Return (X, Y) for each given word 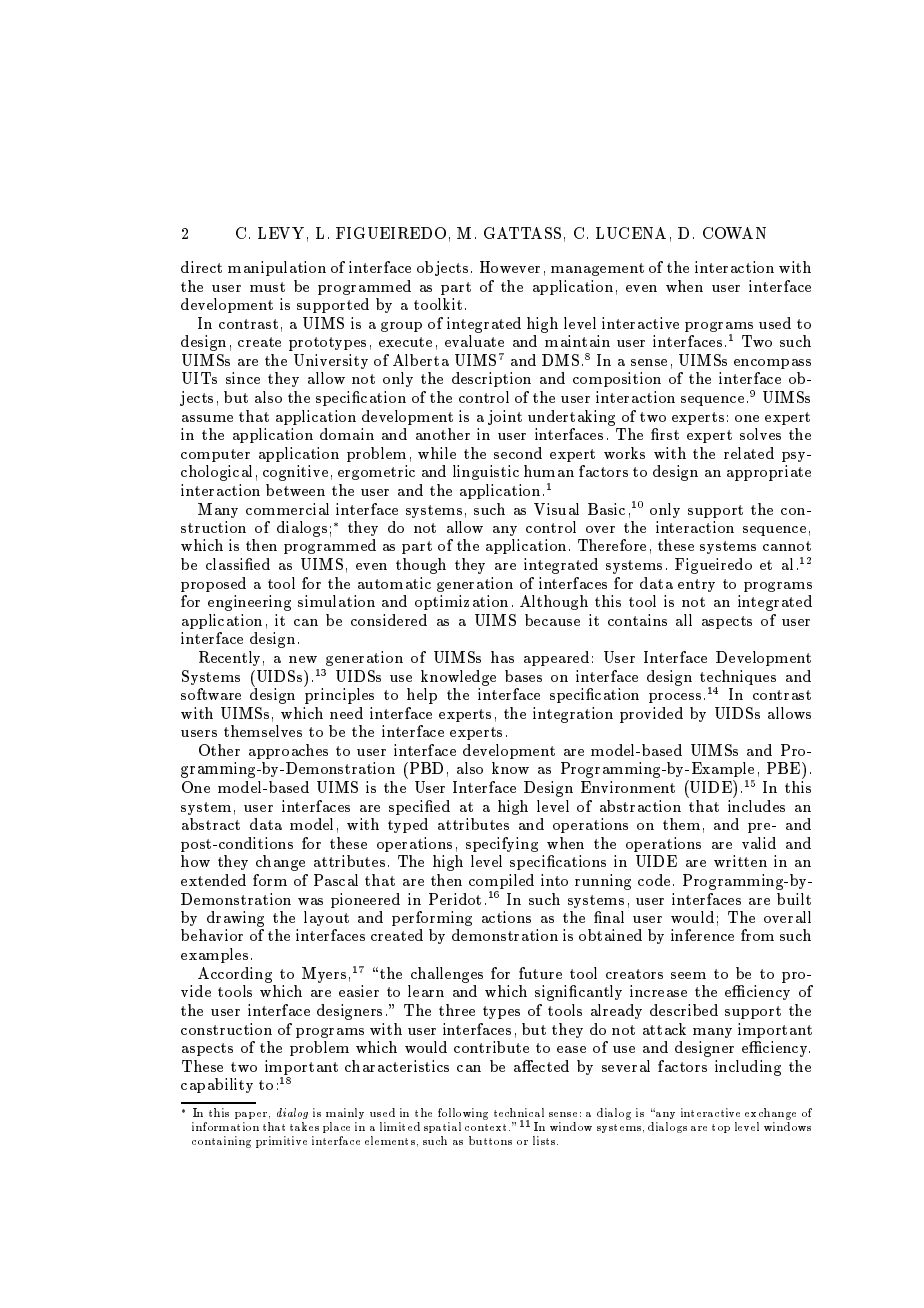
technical (519, 1112)
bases (523, 676)
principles (339, 695)
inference (702, 935)
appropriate (769, 473)
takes (304, 1126)
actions (506, 917)
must (267, 287)
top (721, 1128)
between (295, 490)
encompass (772, 364)
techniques (738, 677)
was (310, 901)
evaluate (474, 341)
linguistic (486, 472)
